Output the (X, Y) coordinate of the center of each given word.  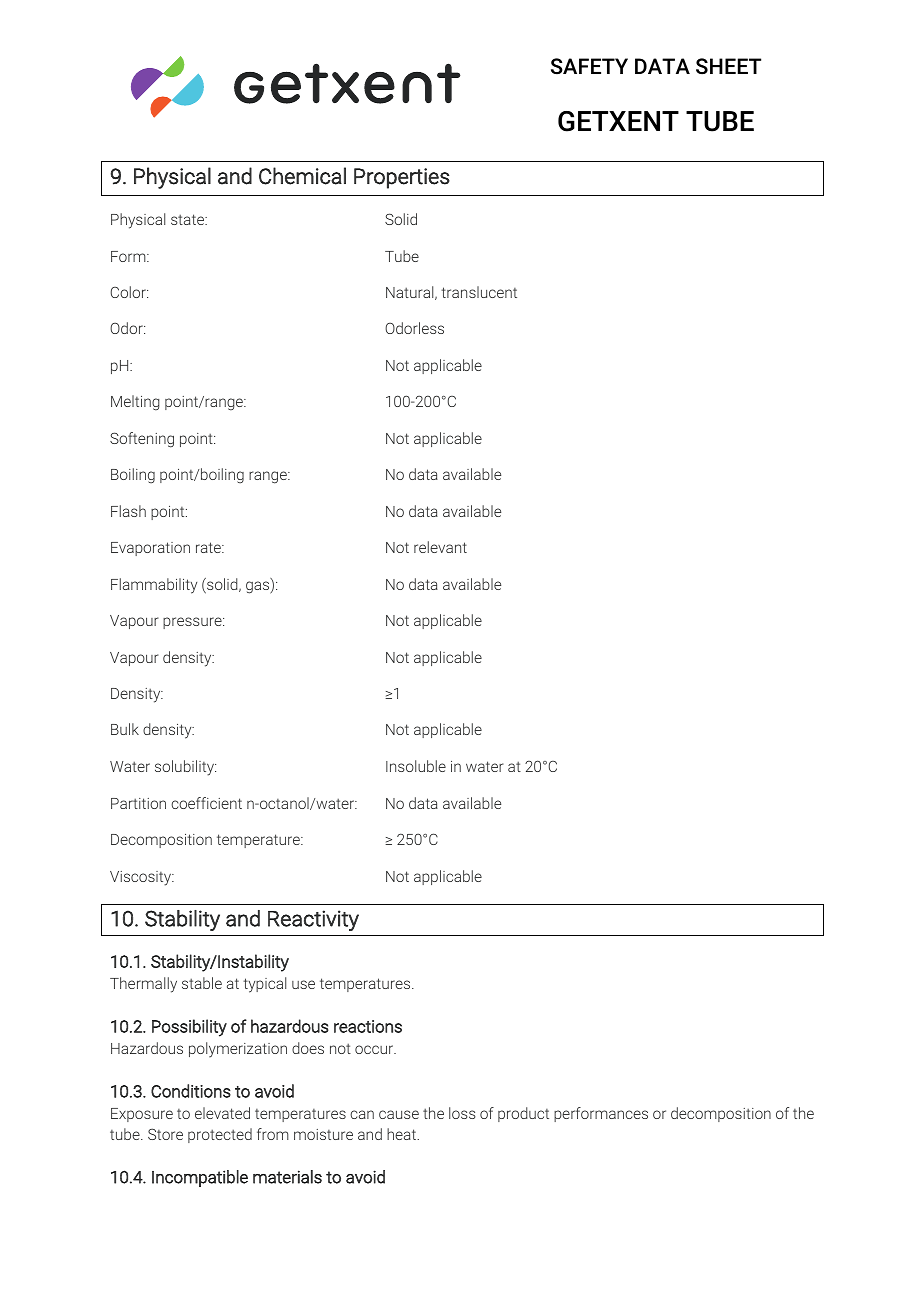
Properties (402, 178)
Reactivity (313, 920)
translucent (479, 292)
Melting (135, 403)
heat (402, 1134)
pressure (193, 623)
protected (220, 1135)
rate (209, 547)
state (189, 219)
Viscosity (142, 878)
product (523, 1114)
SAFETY (589, 66)
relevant (440, 547)
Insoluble (416, 766)
